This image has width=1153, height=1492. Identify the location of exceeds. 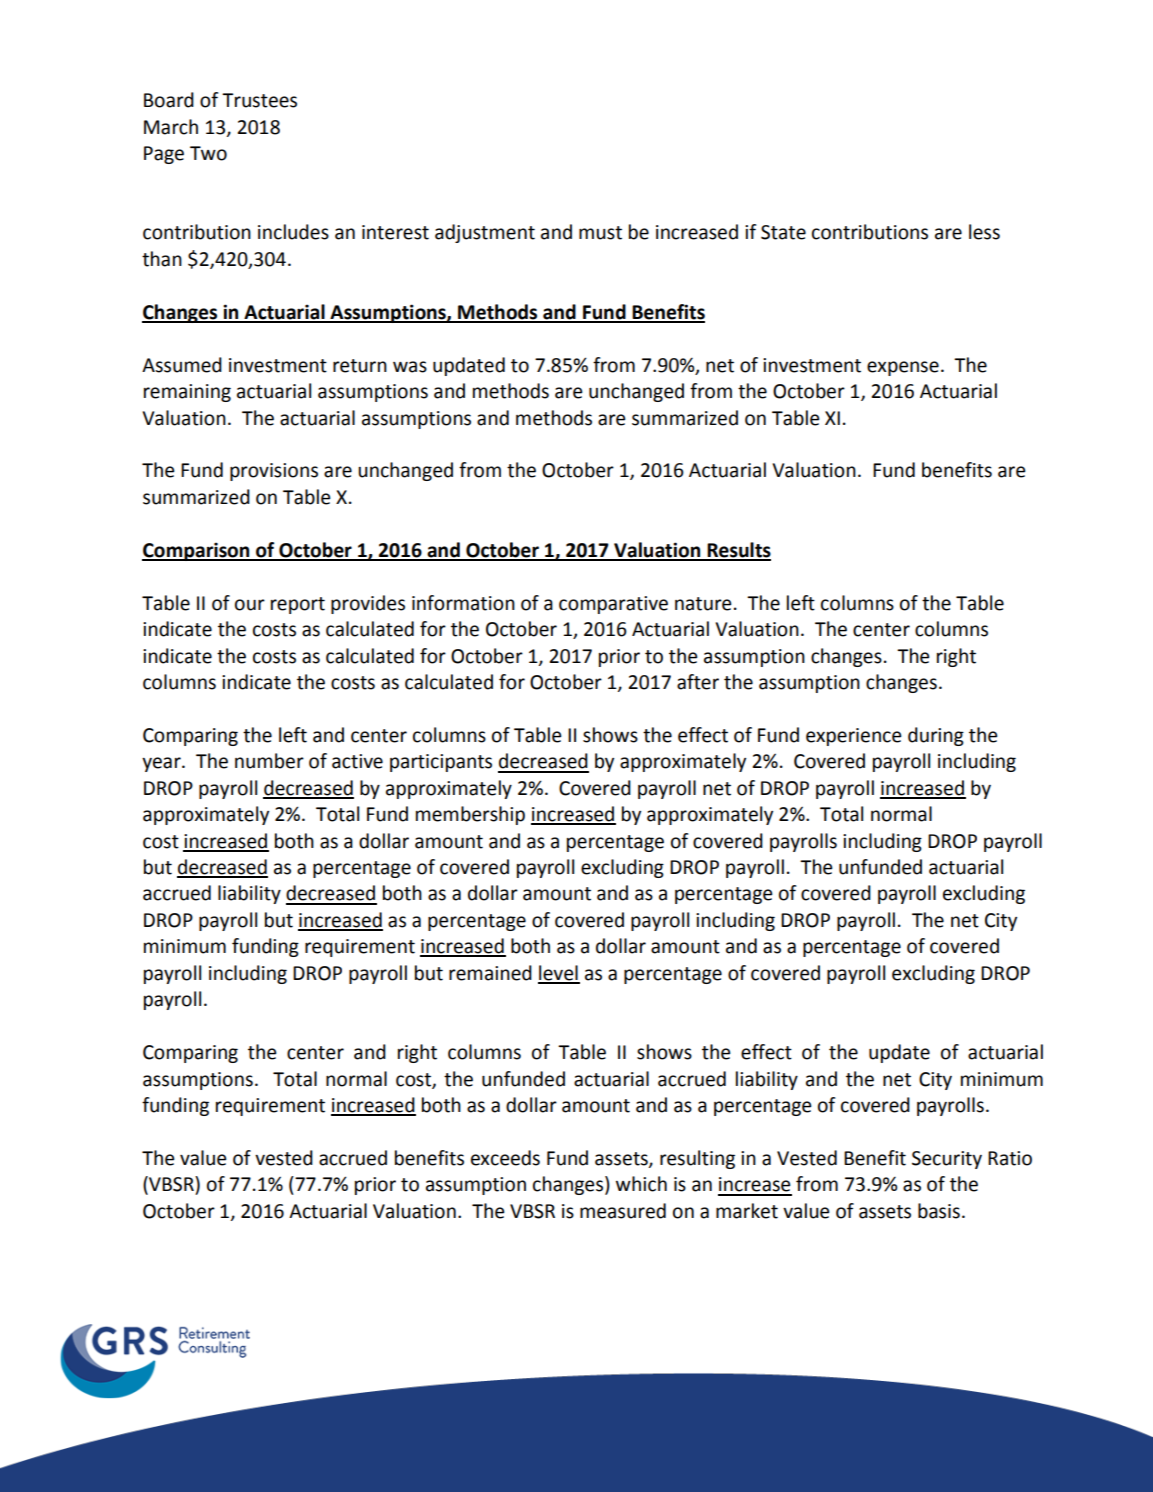
(505, 1158).
